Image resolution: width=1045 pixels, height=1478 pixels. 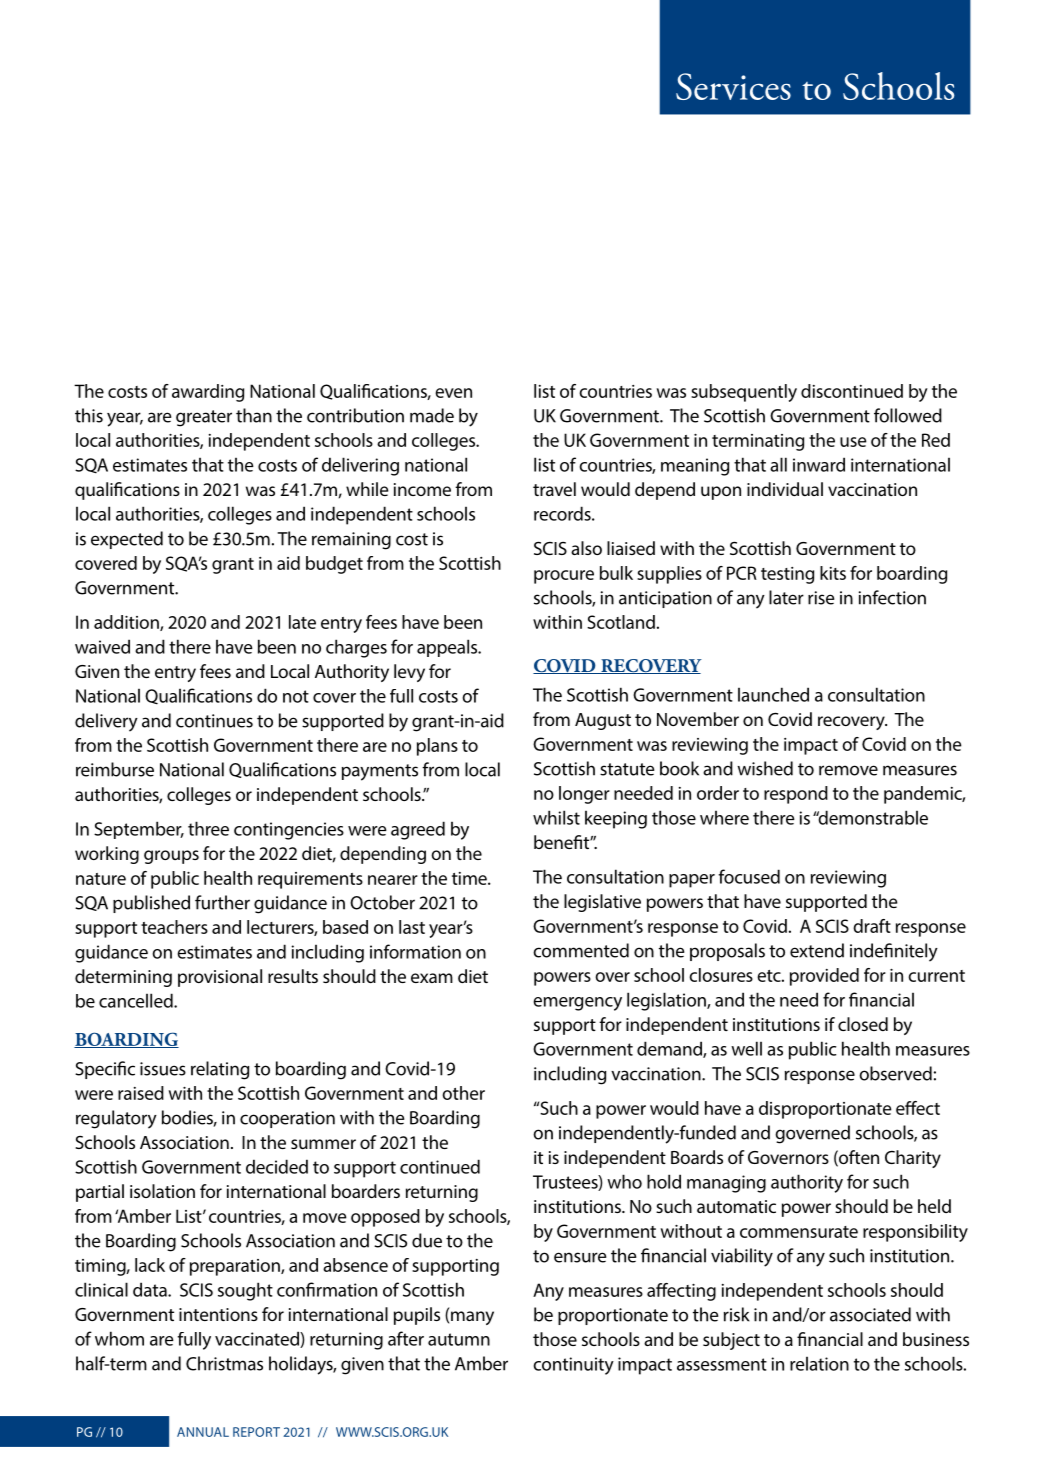 I want to click on relation, so click(x=819, y=1364).
